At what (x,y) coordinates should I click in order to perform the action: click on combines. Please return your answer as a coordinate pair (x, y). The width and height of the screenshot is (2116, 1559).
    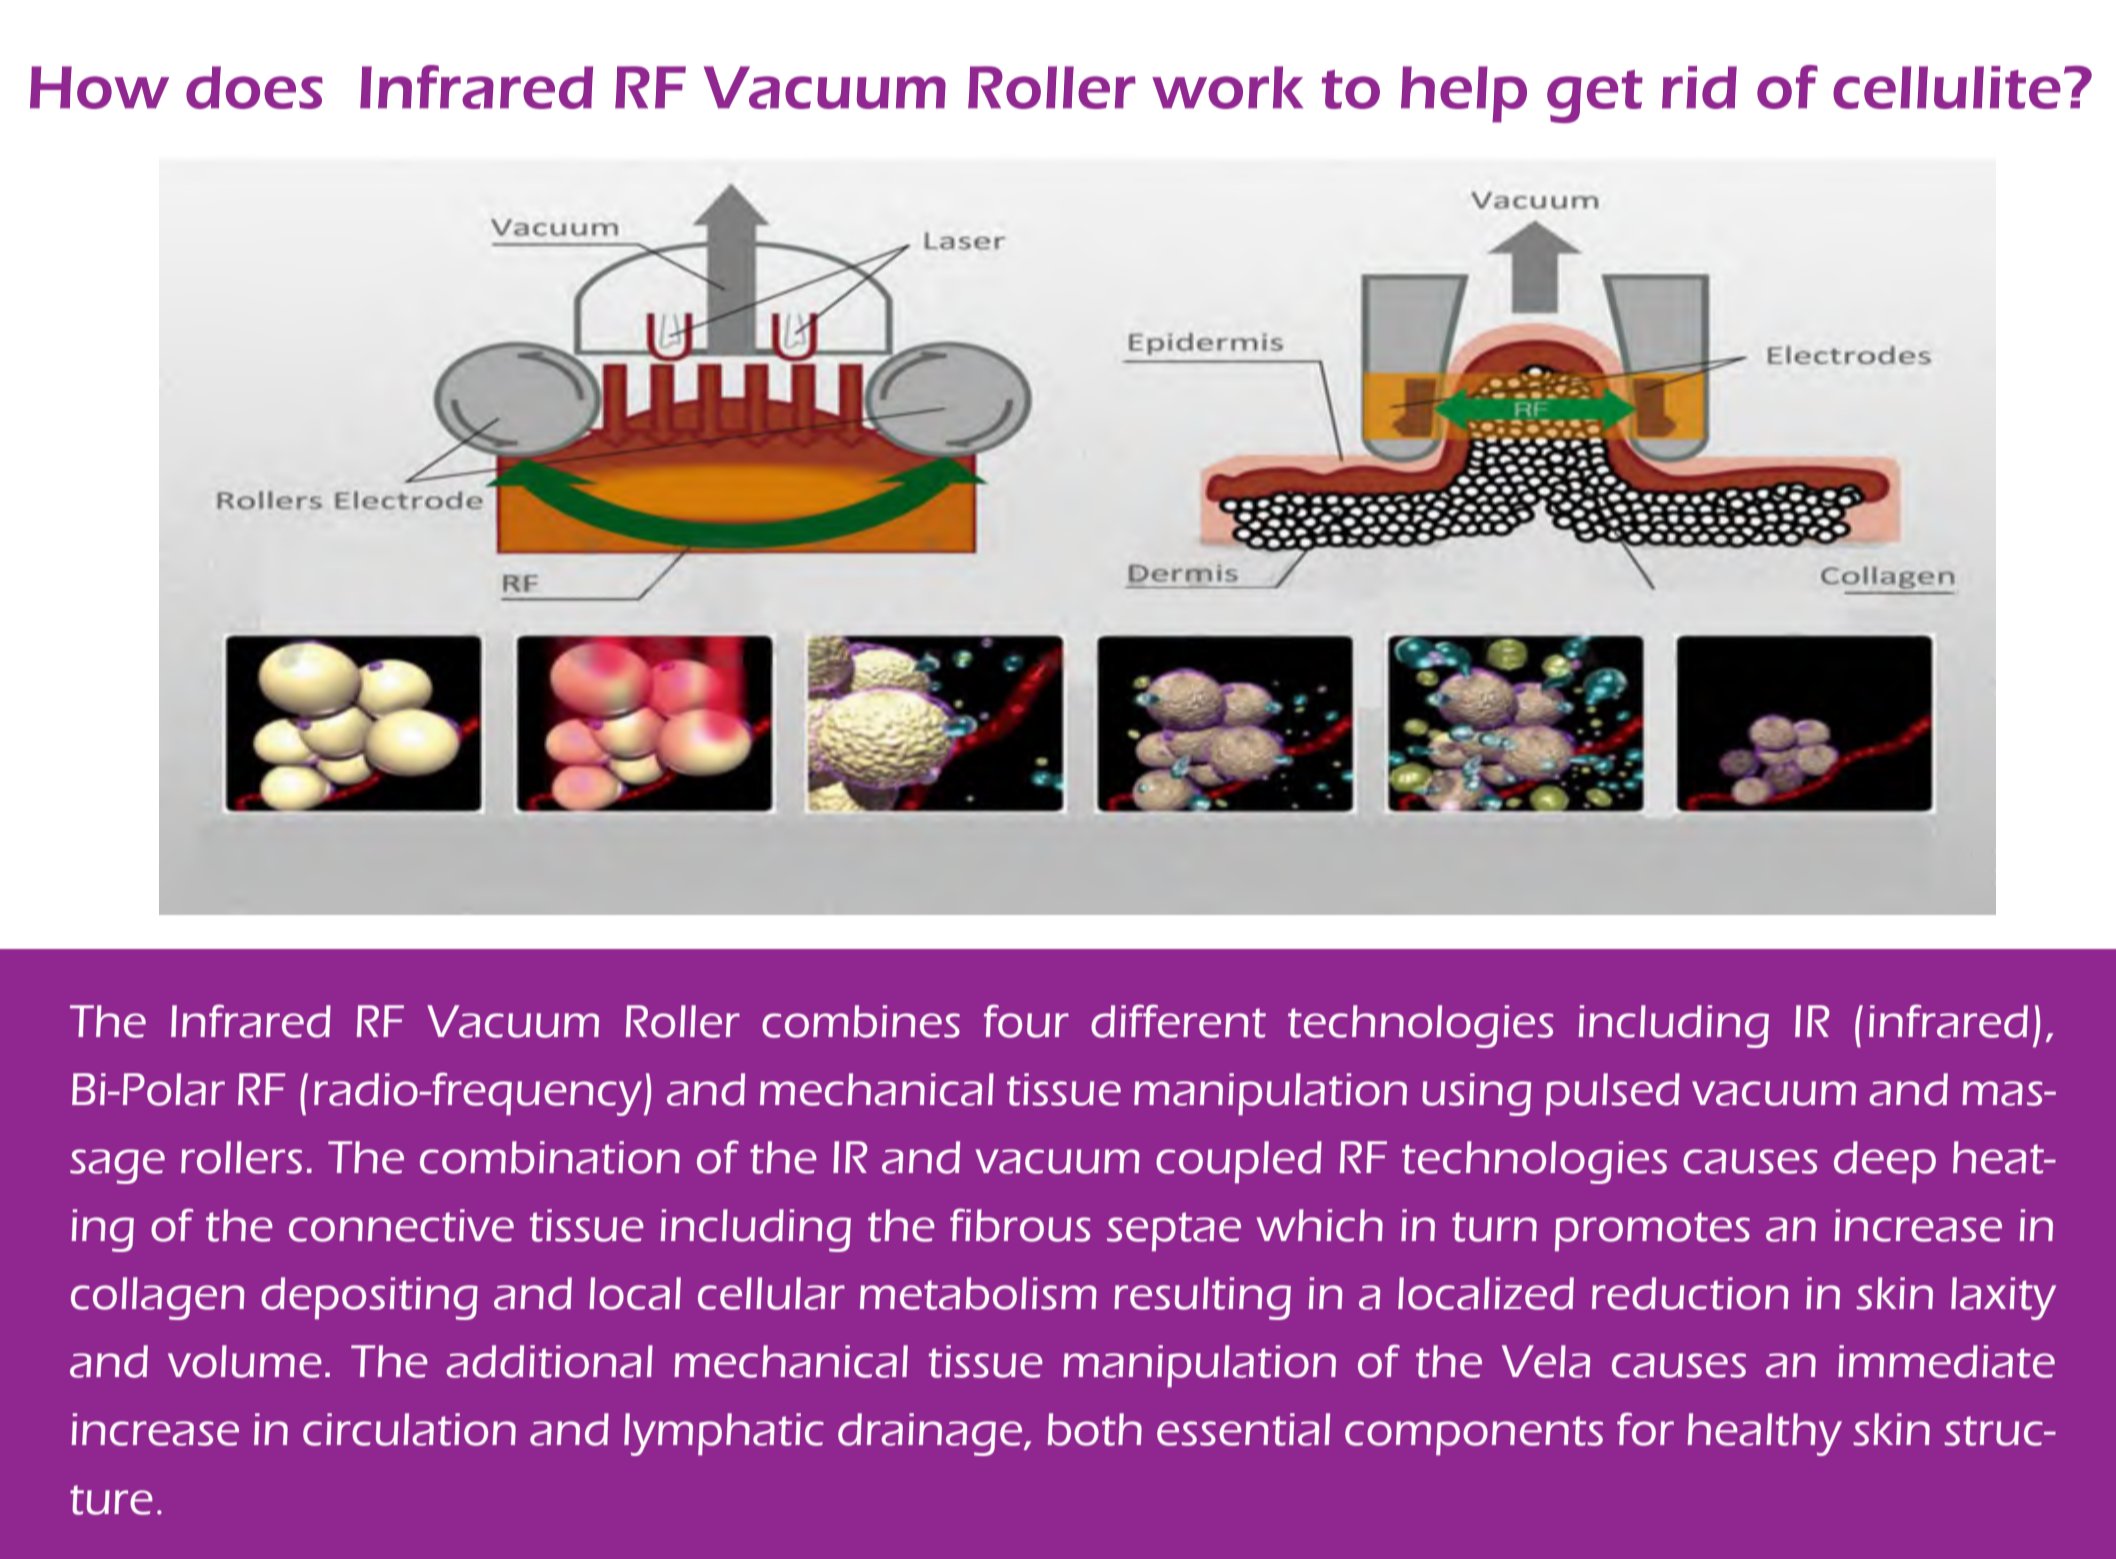
    Looking at the image, I should click on (861, 1021).
